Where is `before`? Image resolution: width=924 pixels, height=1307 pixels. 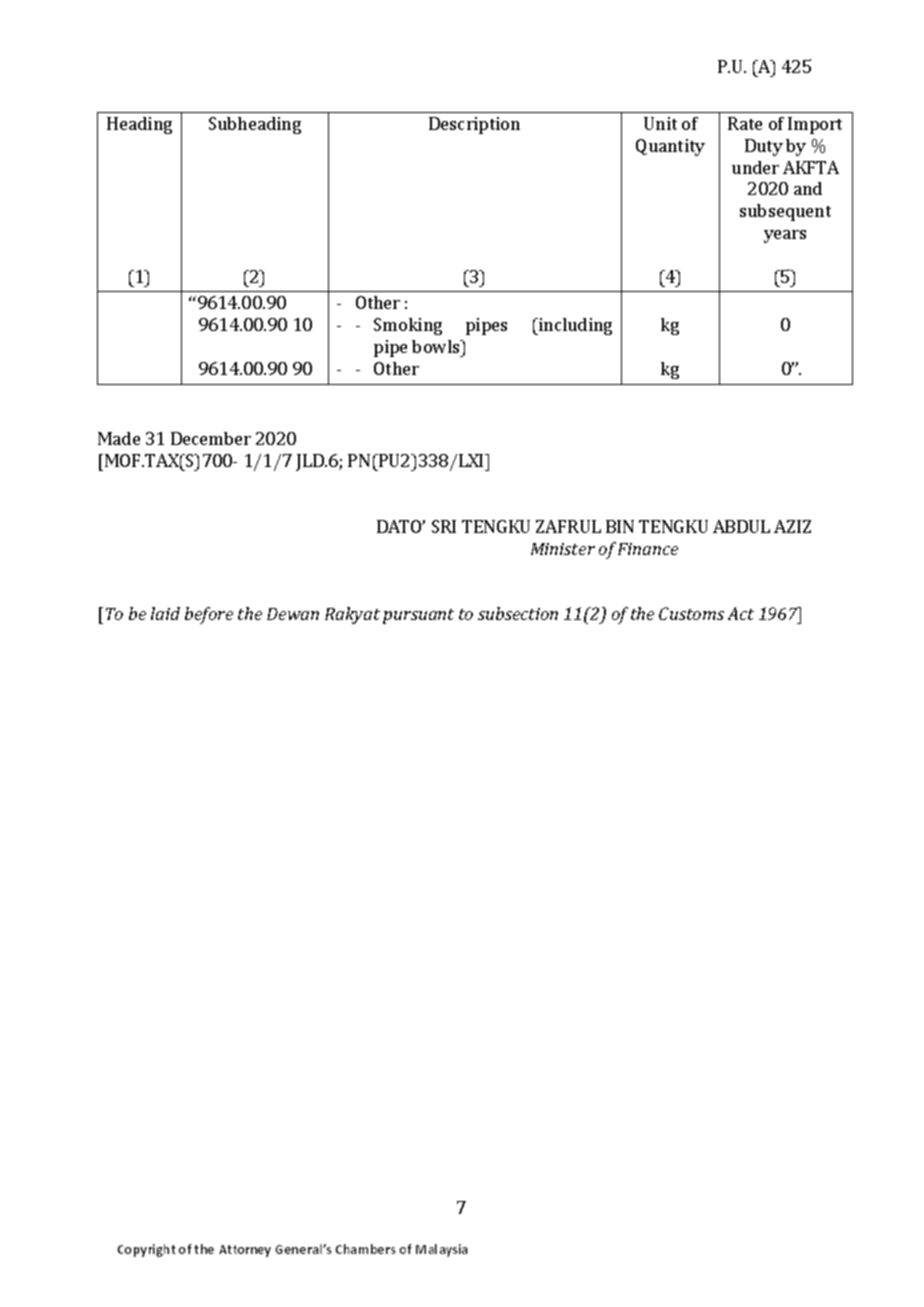 before is located at coordinates (209, 615).
